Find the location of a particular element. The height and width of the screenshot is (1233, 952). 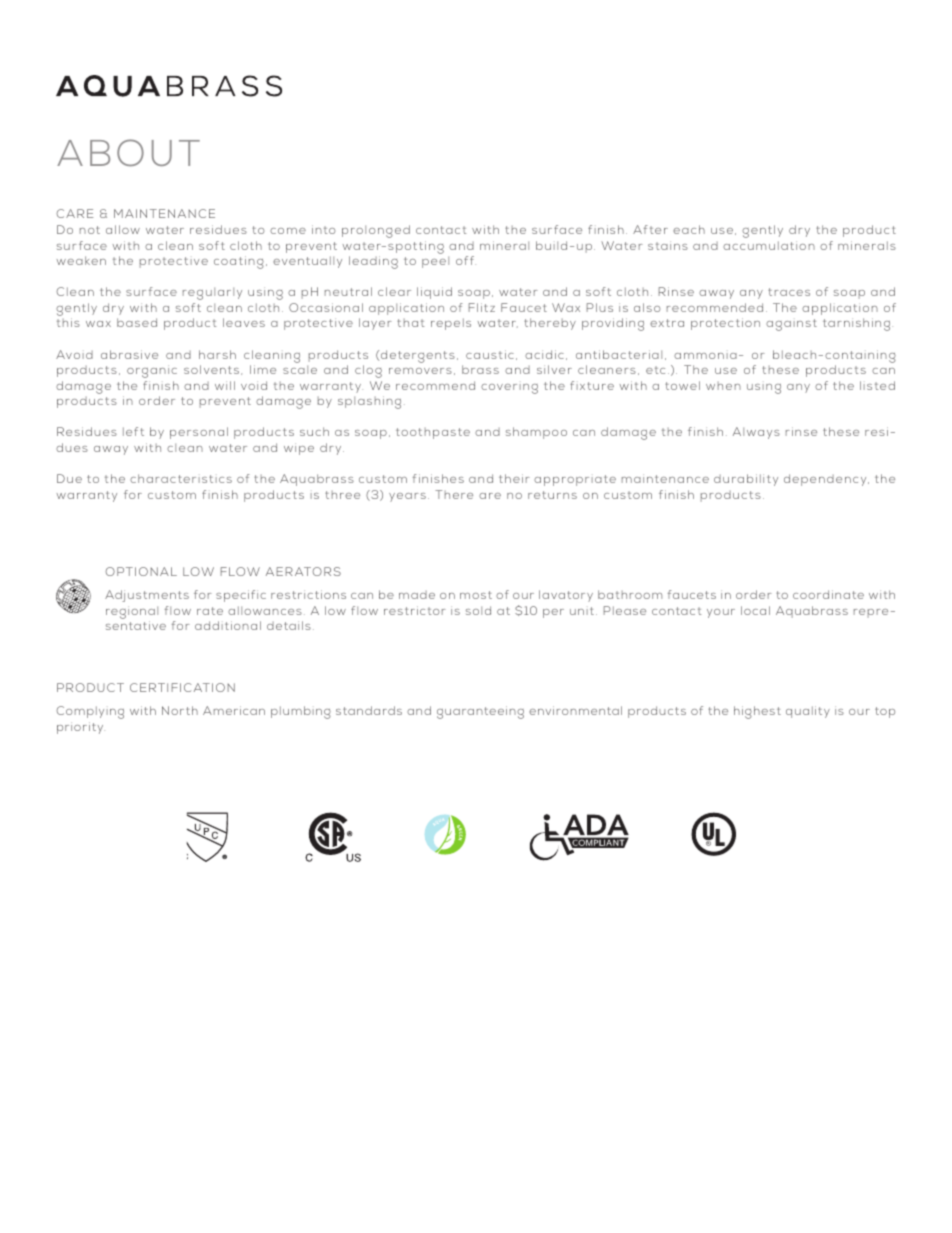

personal is located at coordinates (199, 433).
